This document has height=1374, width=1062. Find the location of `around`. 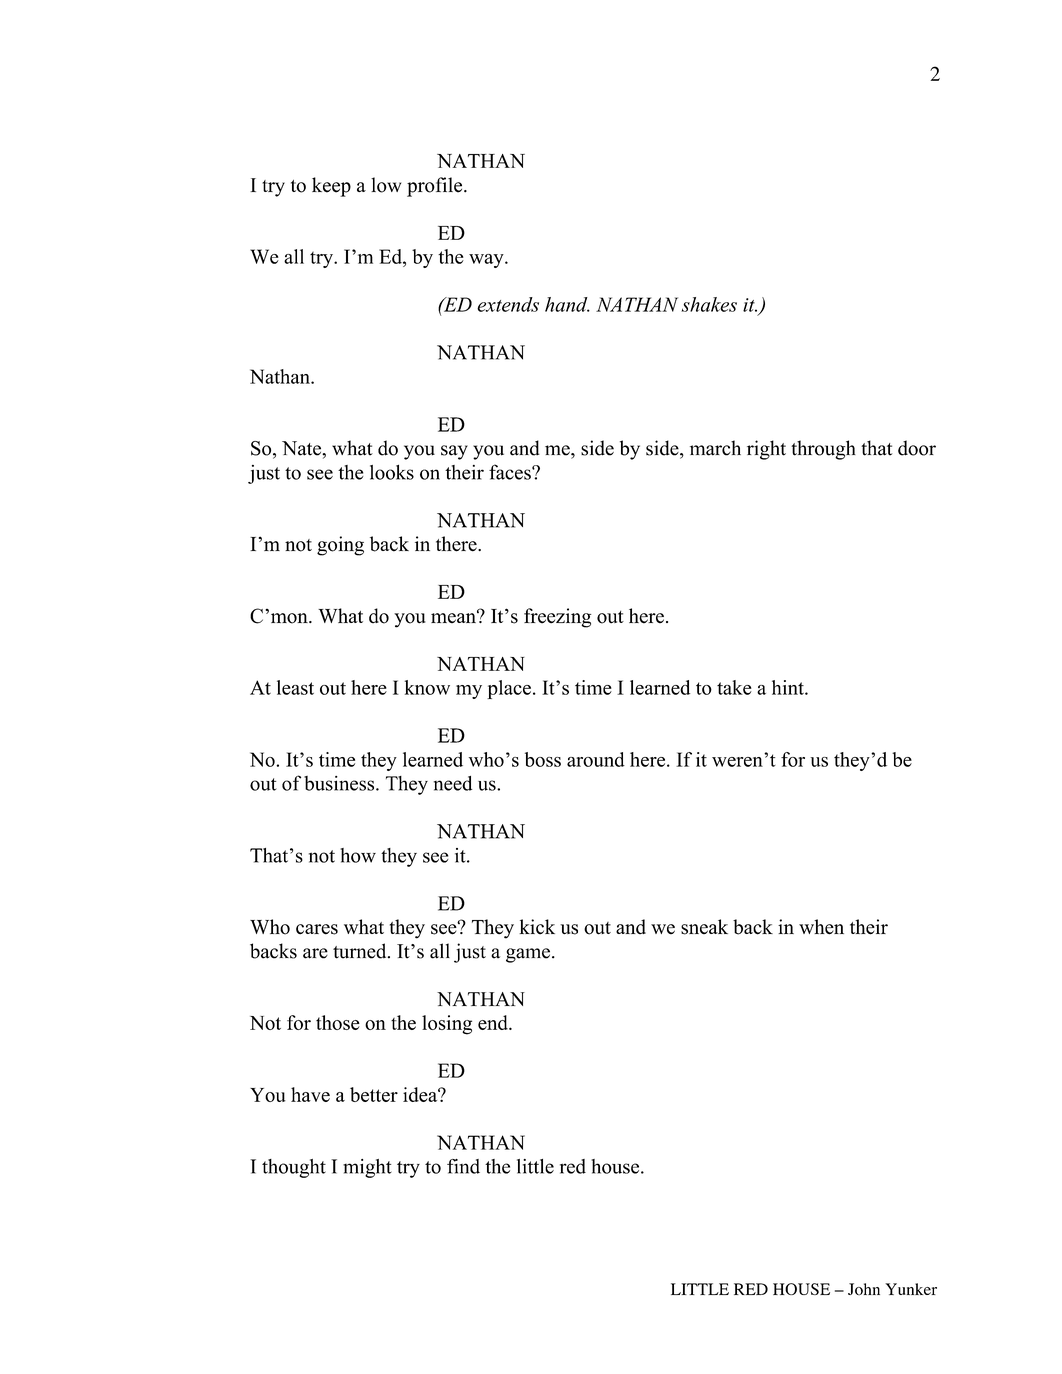

around is located at coordinates (596, 759).
